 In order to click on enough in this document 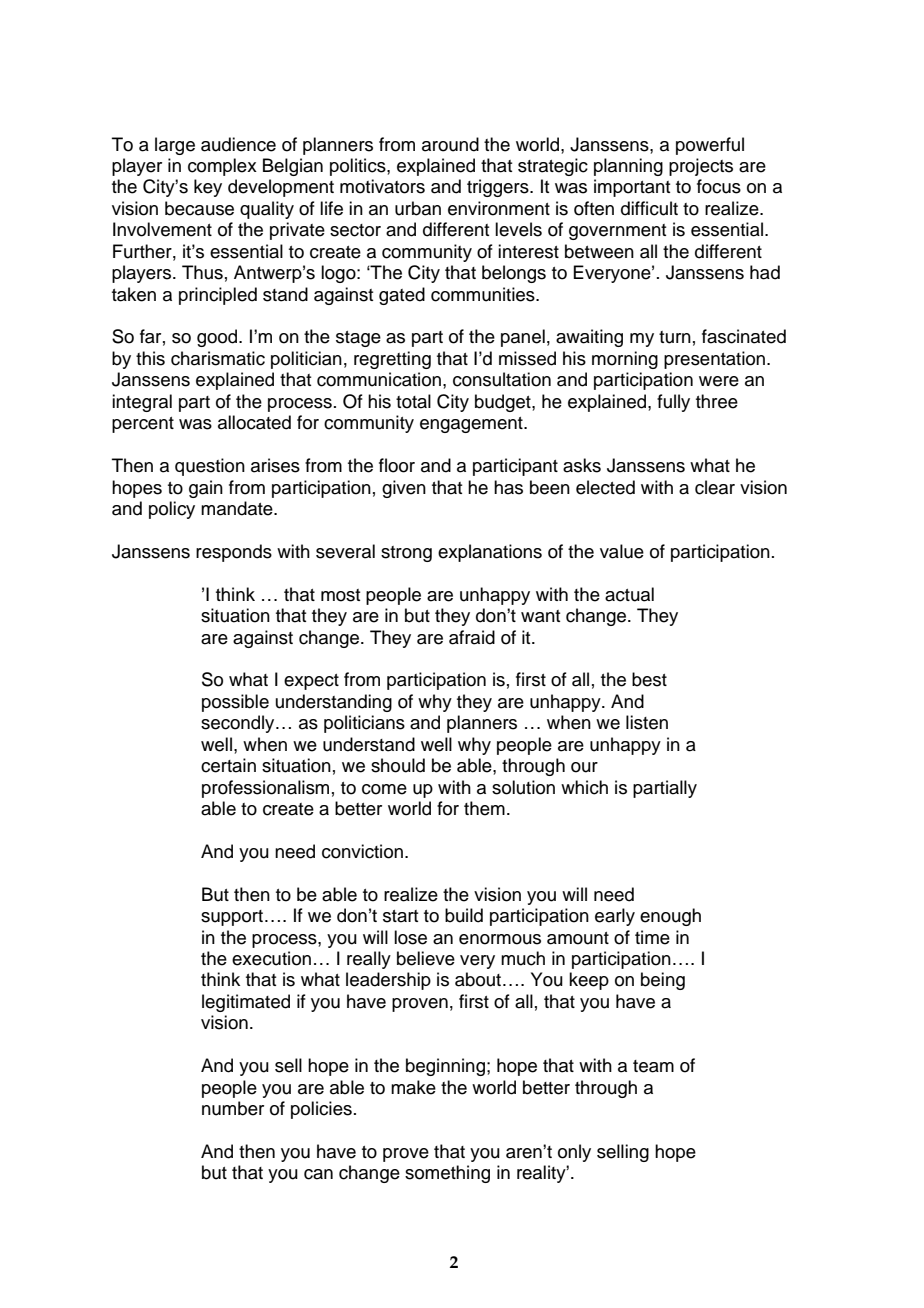, I will do `click(670, 917)`.
